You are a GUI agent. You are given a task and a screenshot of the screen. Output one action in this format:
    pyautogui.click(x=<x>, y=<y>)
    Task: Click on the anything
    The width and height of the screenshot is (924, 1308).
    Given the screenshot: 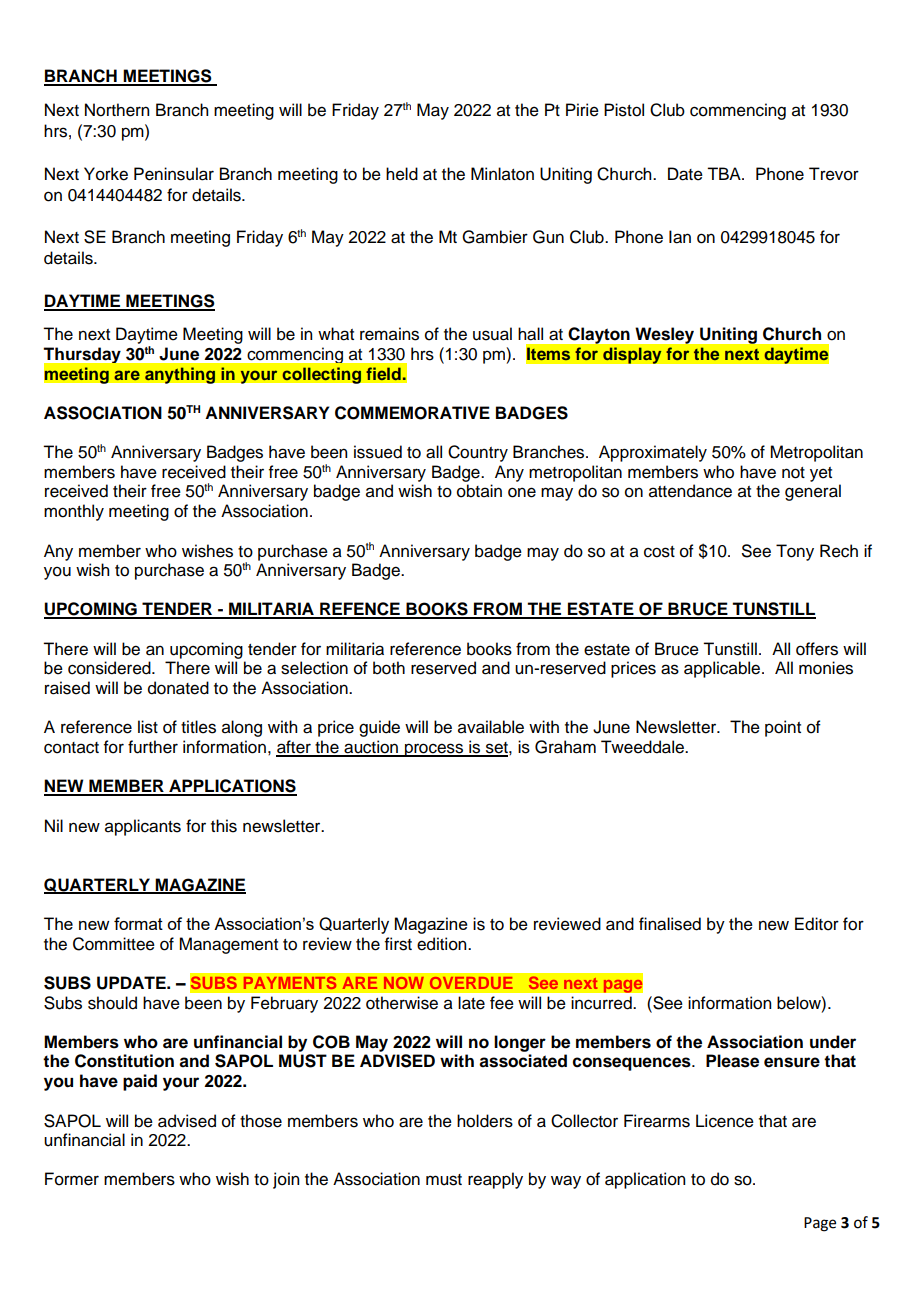 What is the action you would take?
    pyautogui.click(x=180, y=375)
